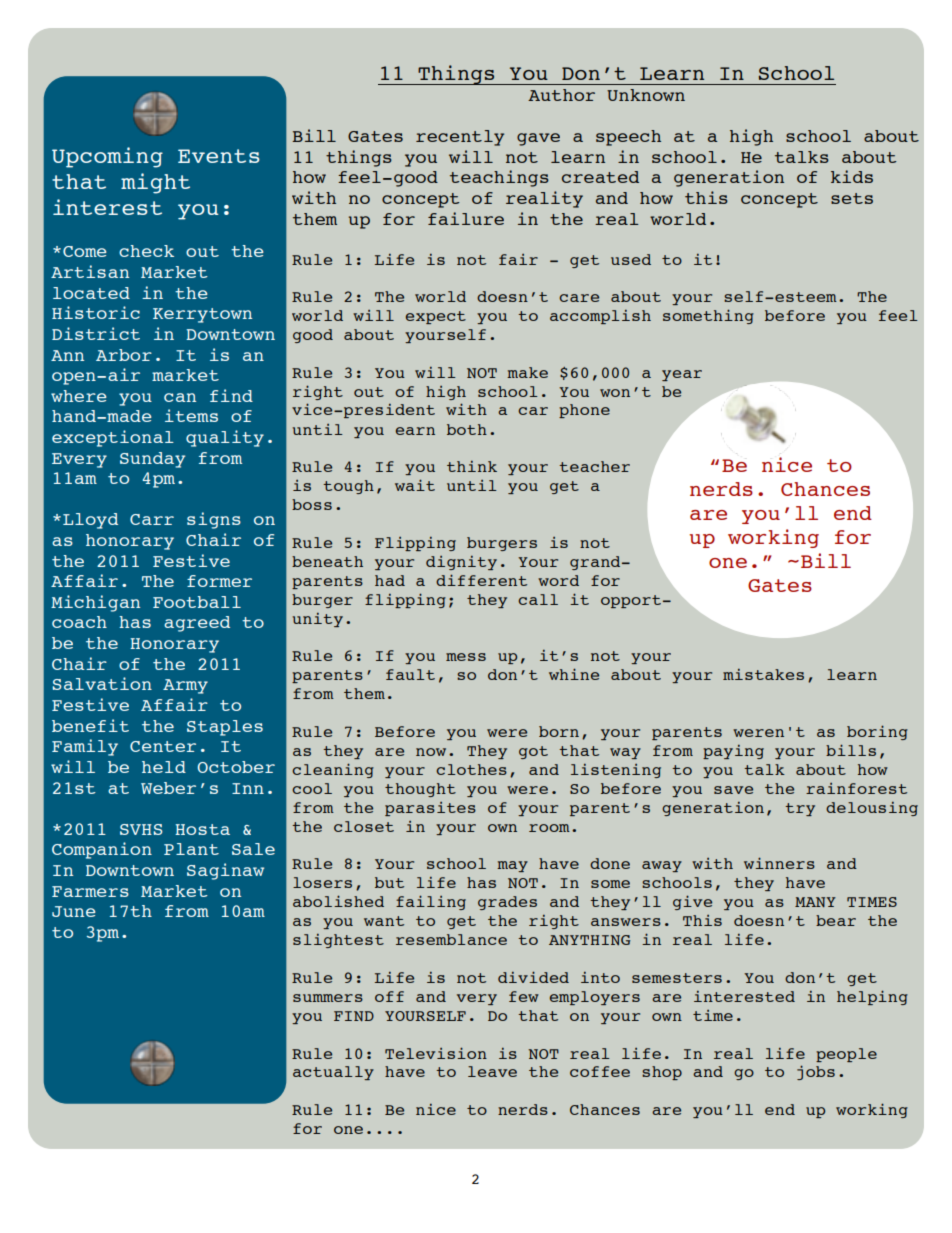 This document has height=1233, width=952. Describe the element at coordinates (481, 580) in the document. I see `different` at that location.
